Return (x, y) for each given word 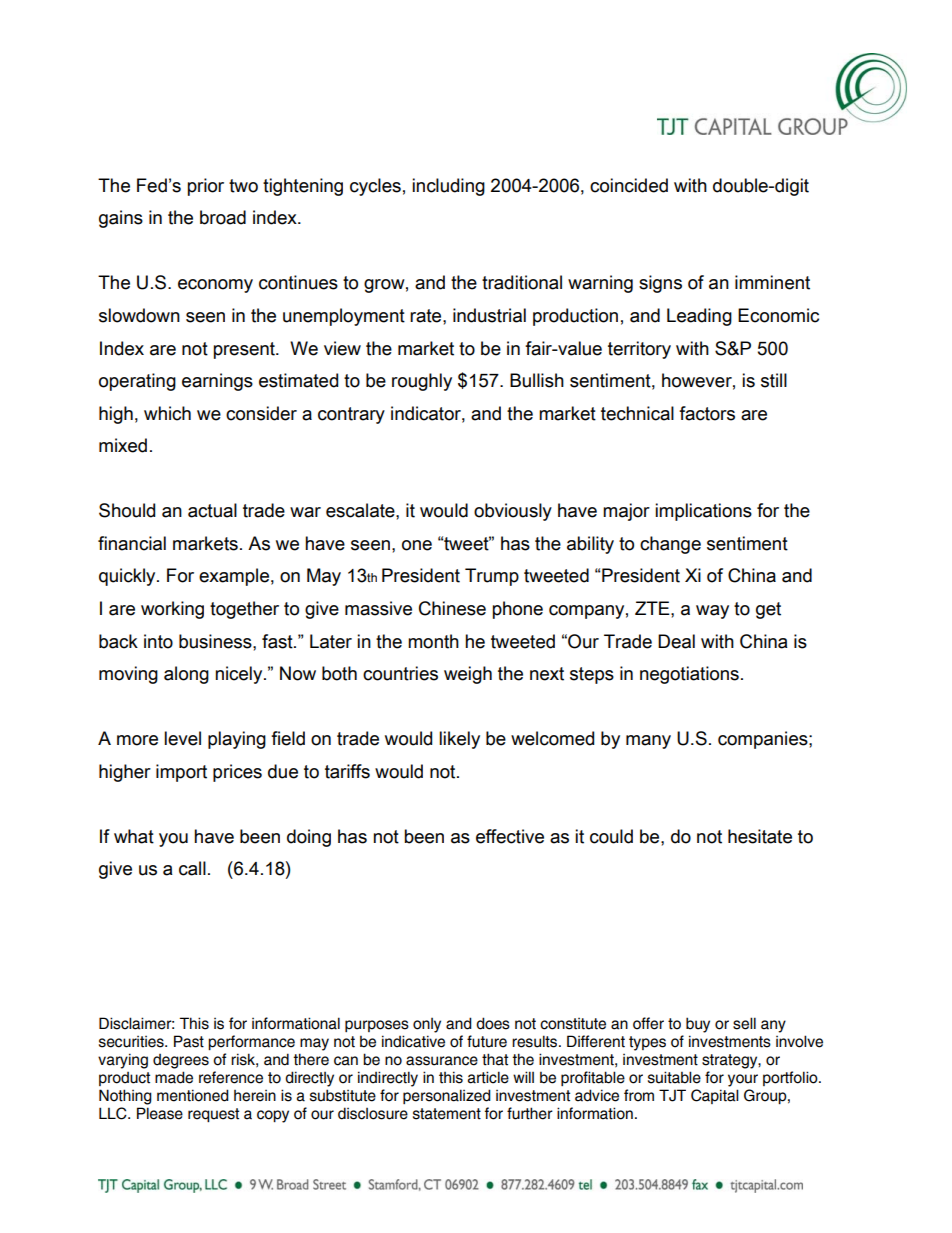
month (433, 641)
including (448, 187)
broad (223, 217)
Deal (676, 641)
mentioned (193, 1095)
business (216, 641)
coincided (629, 185)
